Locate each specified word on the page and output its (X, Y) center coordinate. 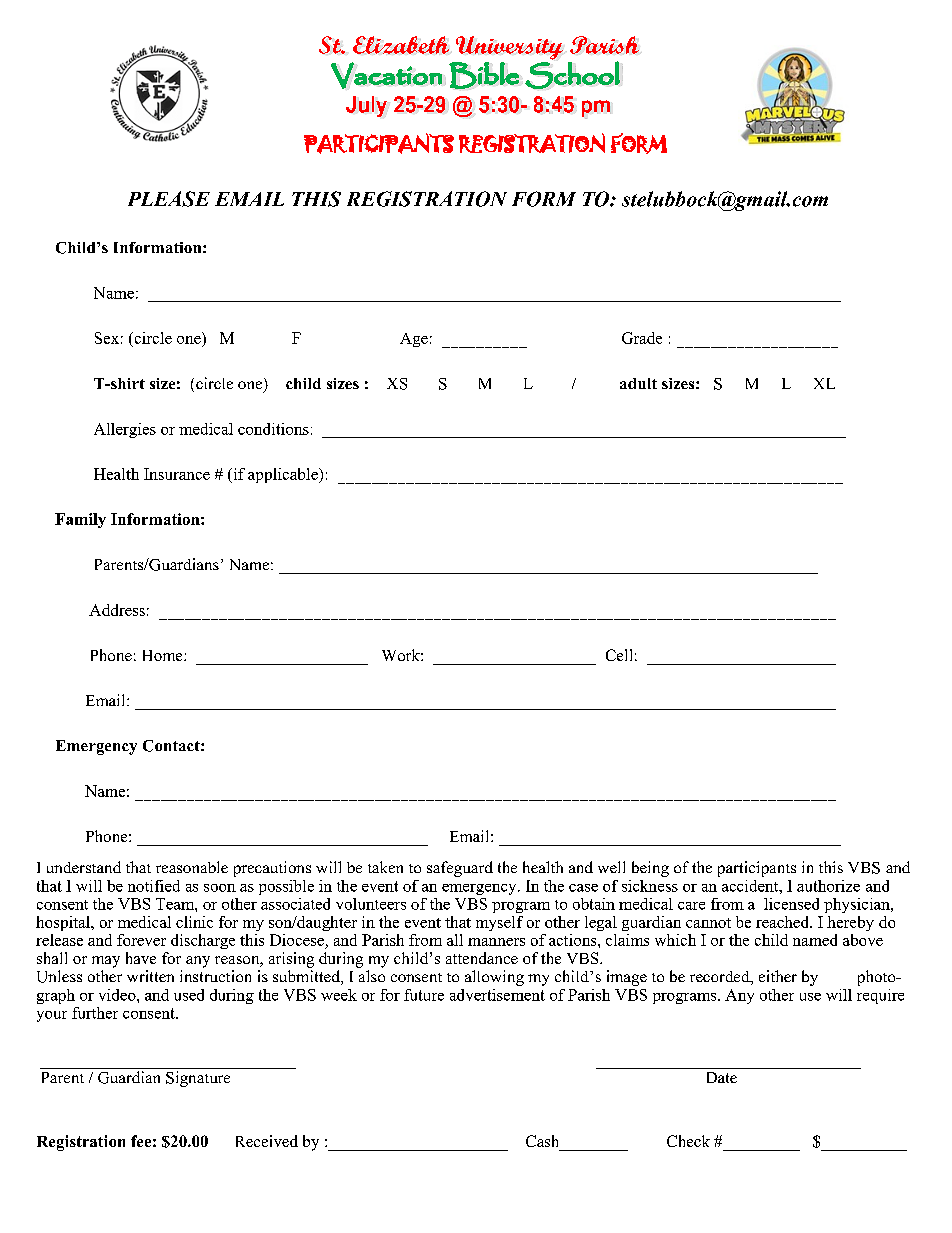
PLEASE (169, 199)
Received (267, 1141)
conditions (273, 429)
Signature (198, 1079)
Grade (642, 338)
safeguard (460, 869)
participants (757, 869)
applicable (284, 475)
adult (638, 383)
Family (80, 520)
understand (84, 867)
